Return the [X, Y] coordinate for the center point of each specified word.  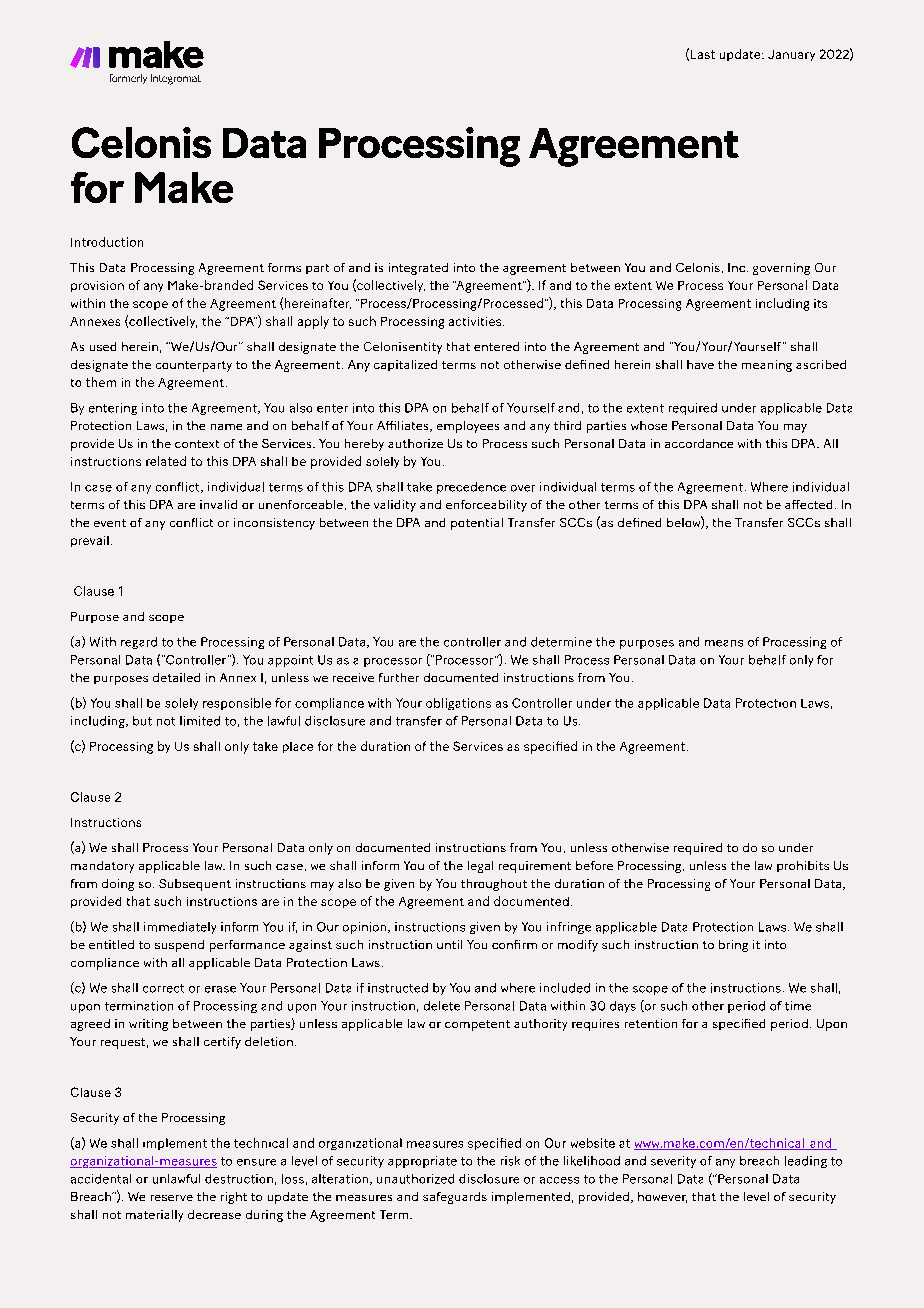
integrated [418, 269]
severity [673, 1162]
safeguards [455, 1198]
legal [480, 867]
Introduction [107, 242]
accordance [699, 443]
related [166, 461]
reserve [172, 1198]
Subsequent [195, 885]
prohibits [803, 866]
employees [468, 427]
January [791, 55]
